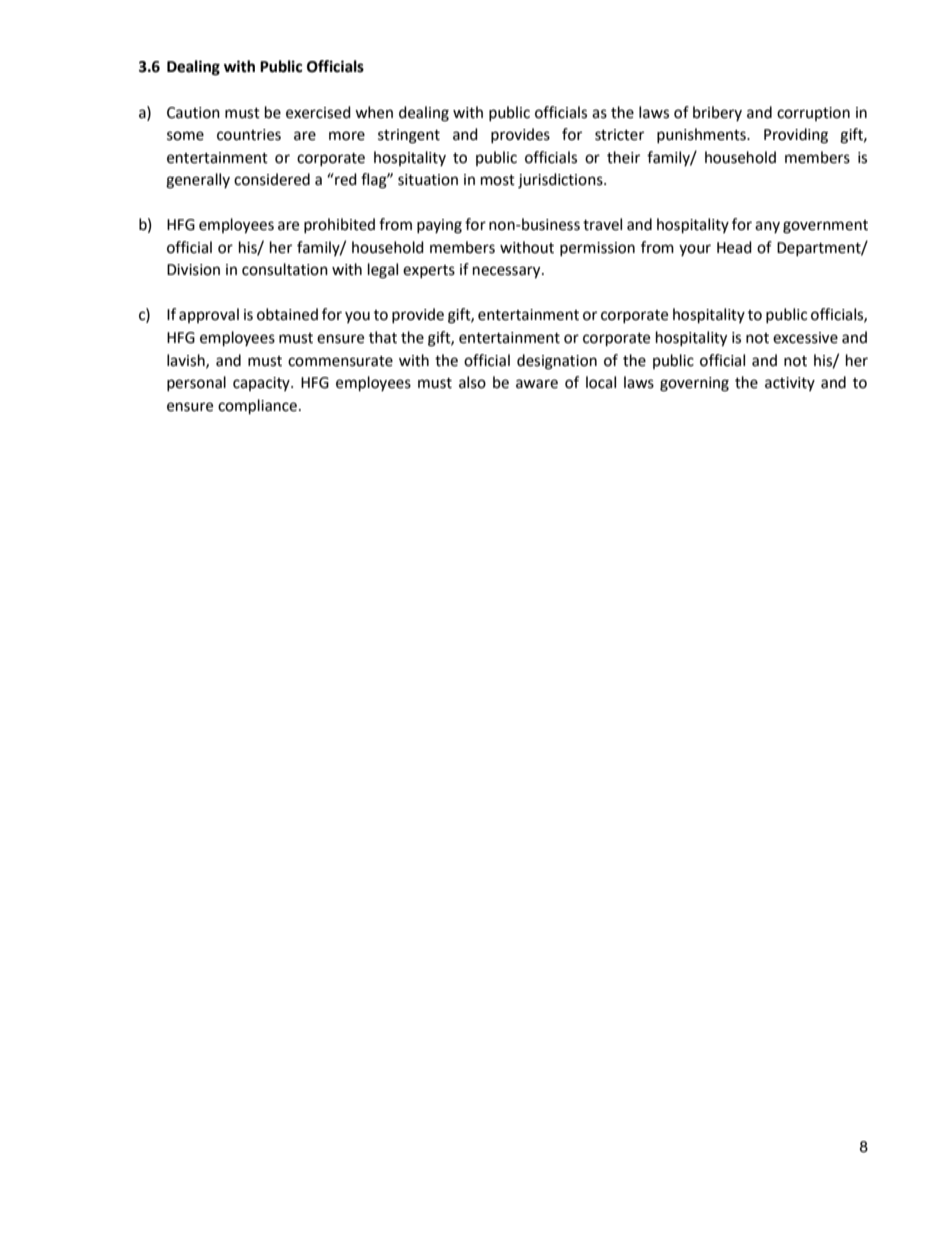 The height and width of the screenshot is (1233, 952). I want to click on any, so click(767, 227).
